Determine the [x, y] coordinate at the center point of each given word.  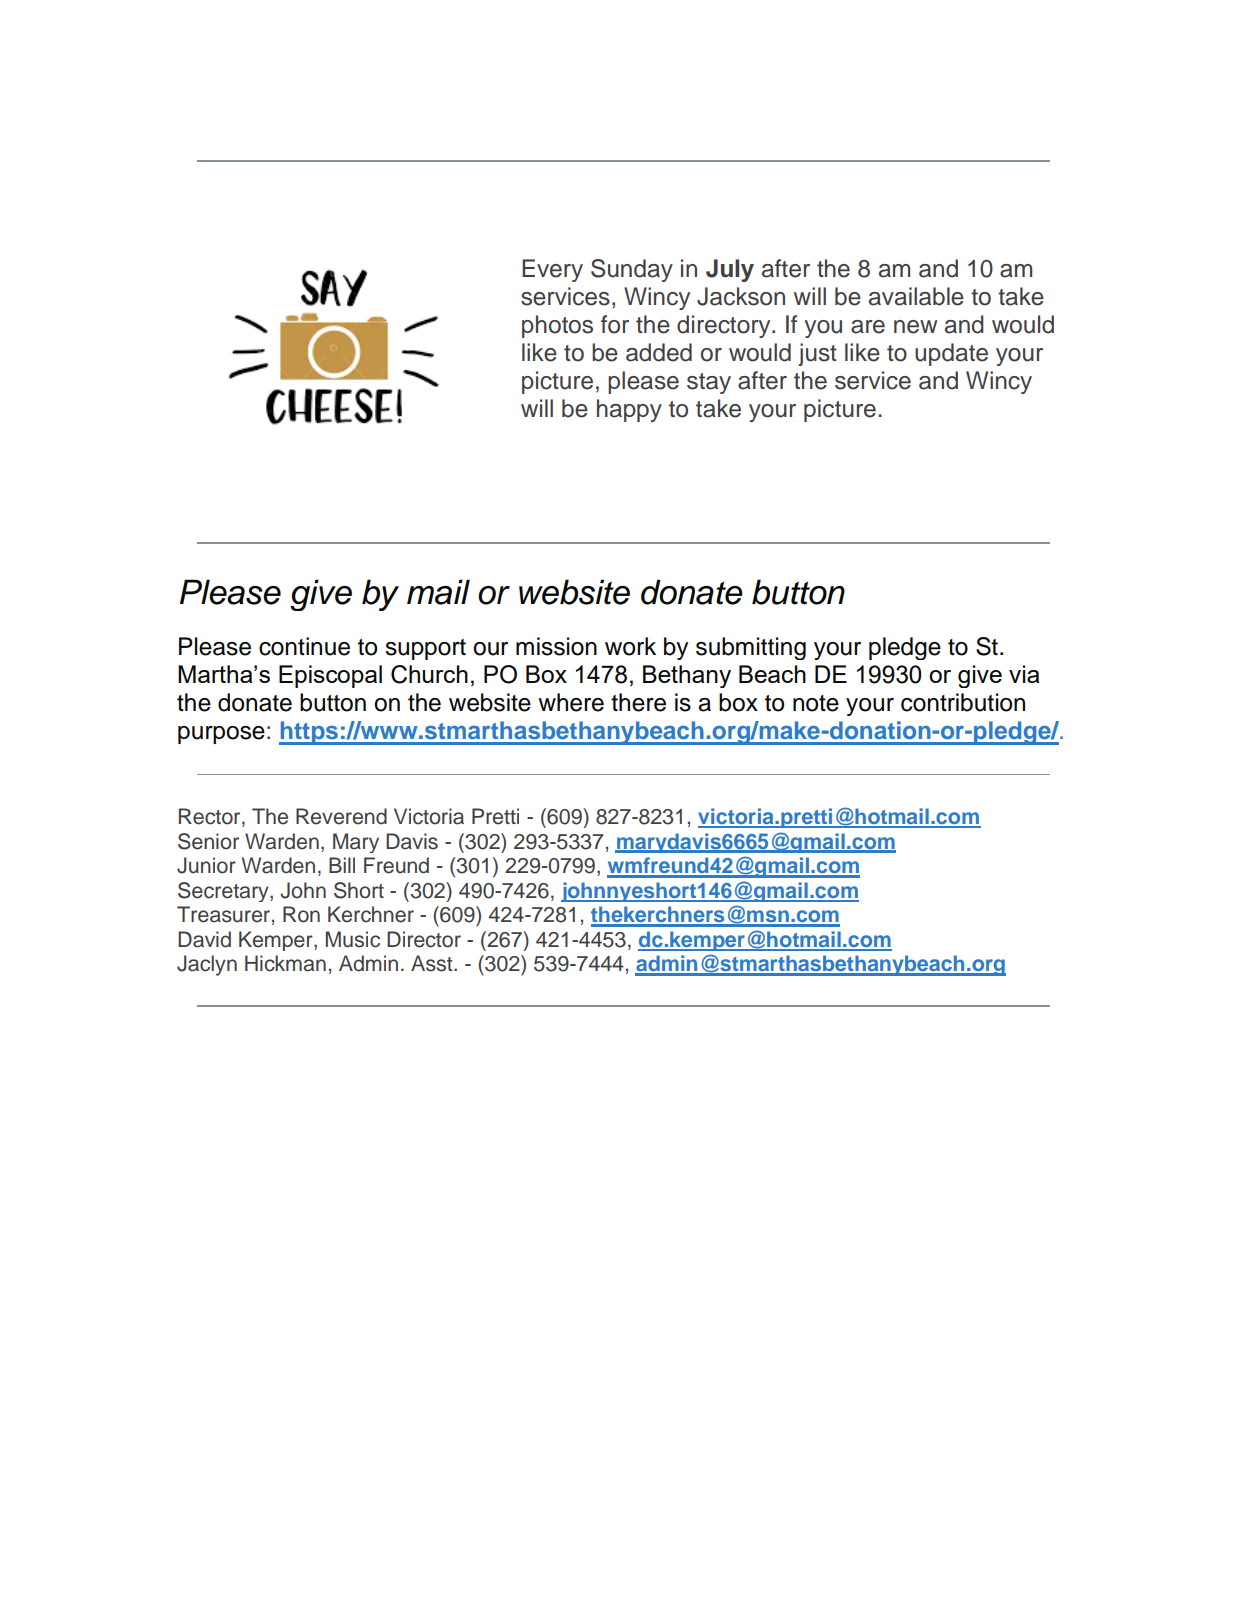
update [951, 354]
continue [304, 646]
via [1024, 674]
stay [709, 383]
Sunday [632, 270]
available [916, 296]
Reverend [341, 816]
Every [552, 270]
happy [629, 410]
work [630, 646]
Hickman [285, 963]
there [638, 702]
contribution [963, 702]
